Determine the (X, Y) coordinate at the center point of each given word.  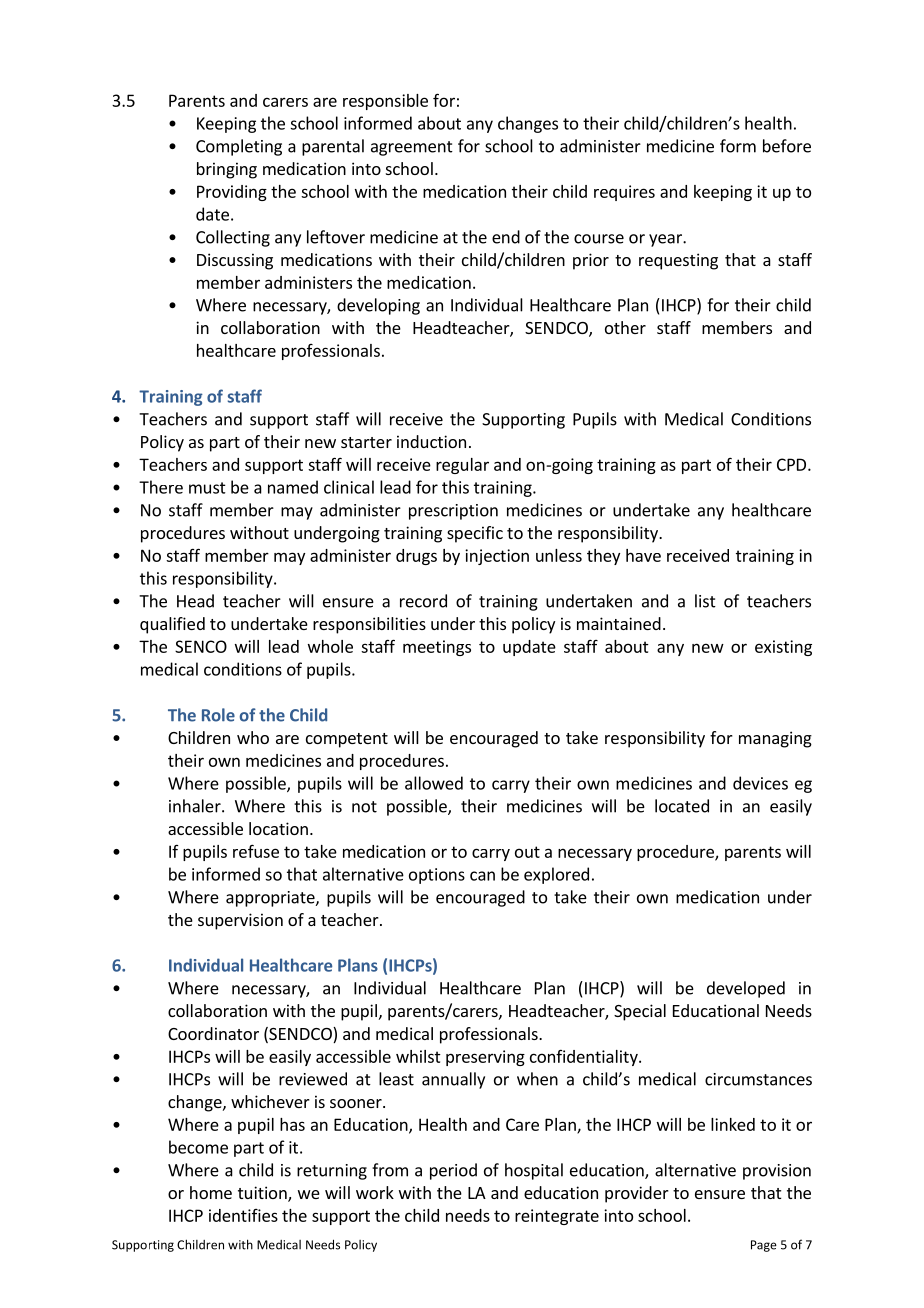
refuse (256, 851)
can (482, 876)
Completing (239, 147)
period (453, 1171)
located (682, 806)
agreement (412, 148)
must (207, 488)
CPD (791, 464)
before (787, 146)
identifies (243, 1215)
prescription (453, 512)
